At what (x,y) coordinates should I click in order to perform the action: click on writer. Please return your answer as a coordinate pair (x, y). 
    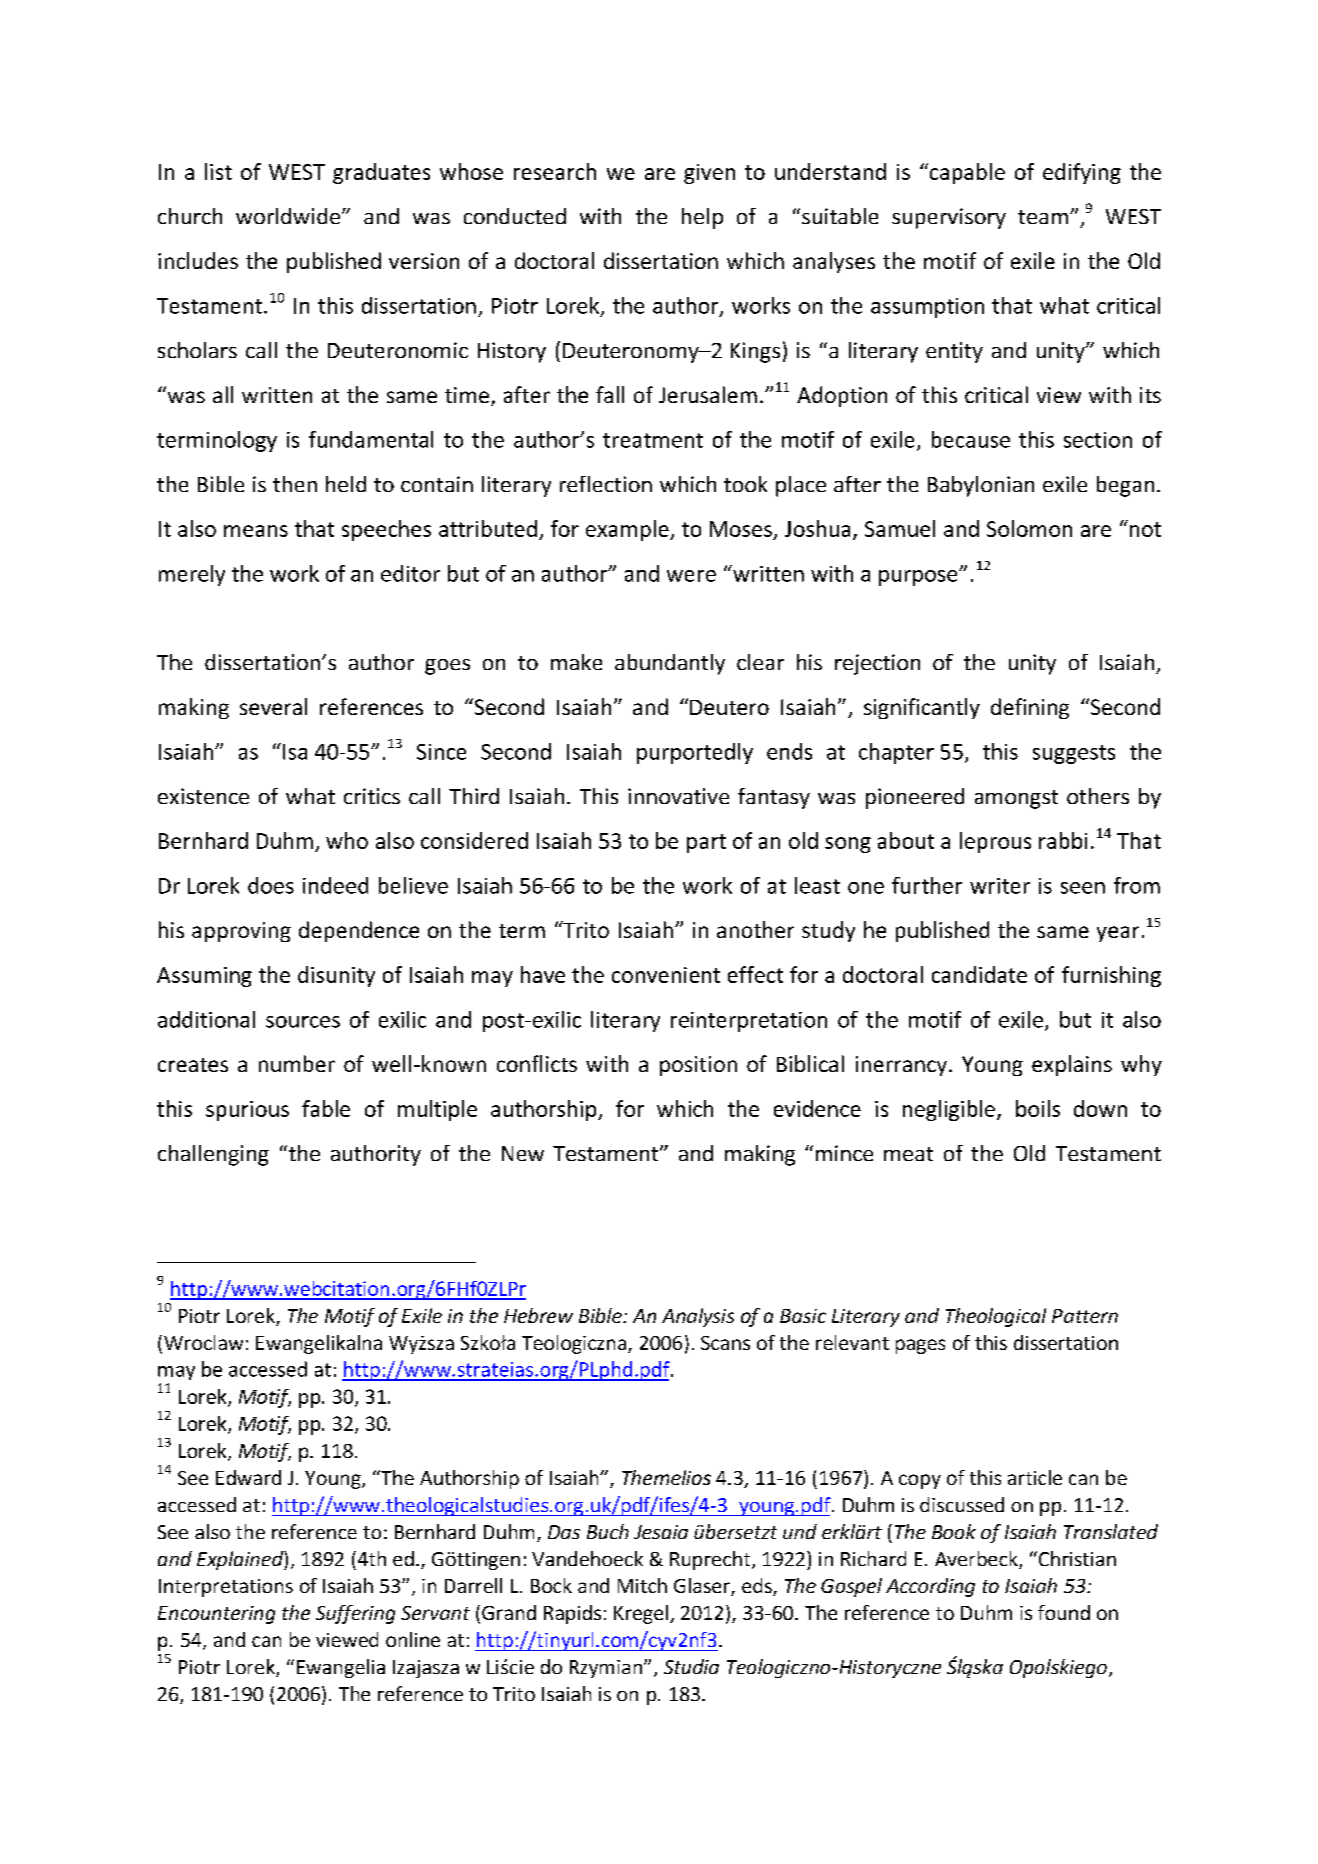
    Looking at the image, I should click on (1000, 886).
